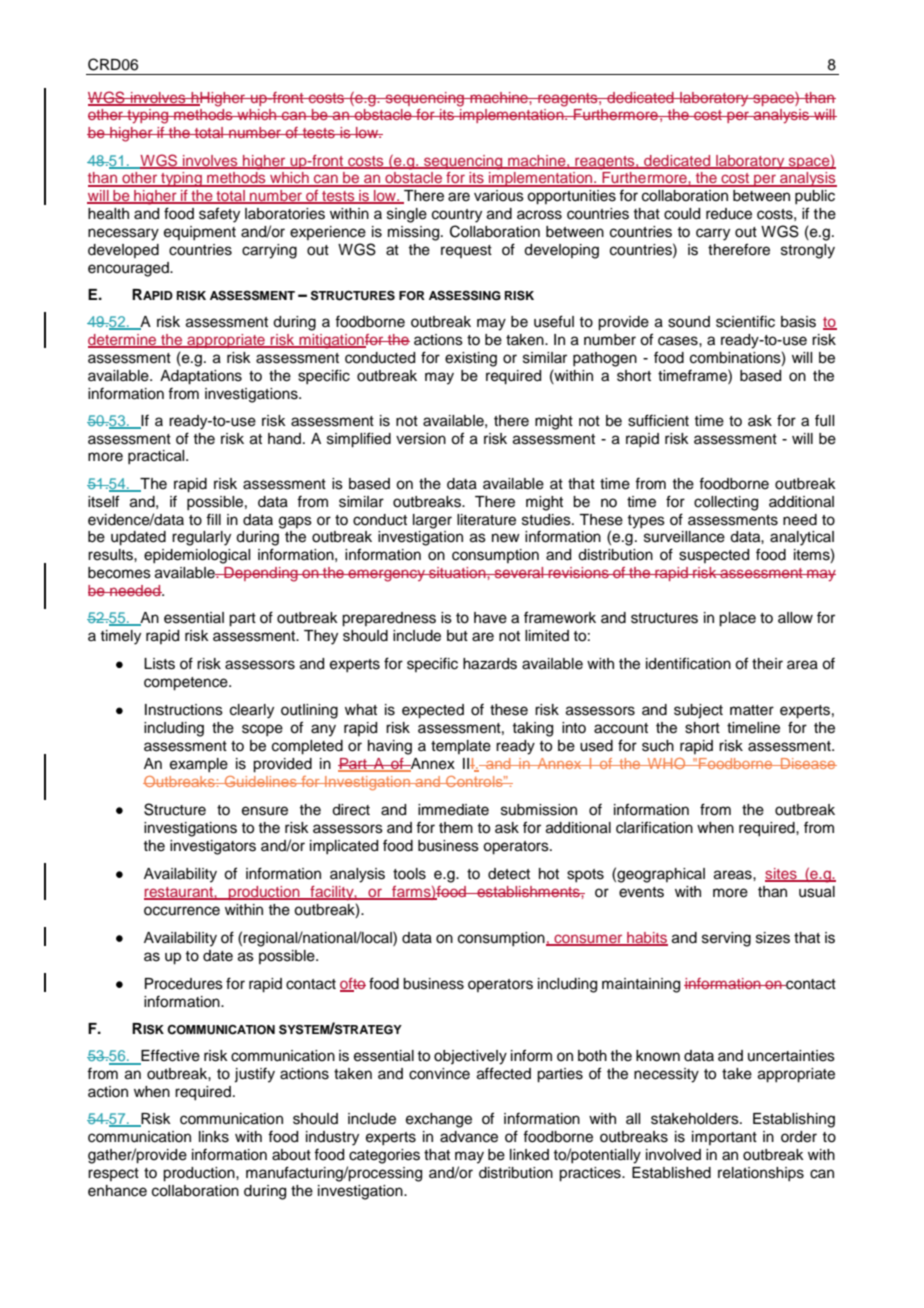  What do you see at coordinates (737, 619) in the screenshot?
I see `place` at bounding box center [737, 619].
